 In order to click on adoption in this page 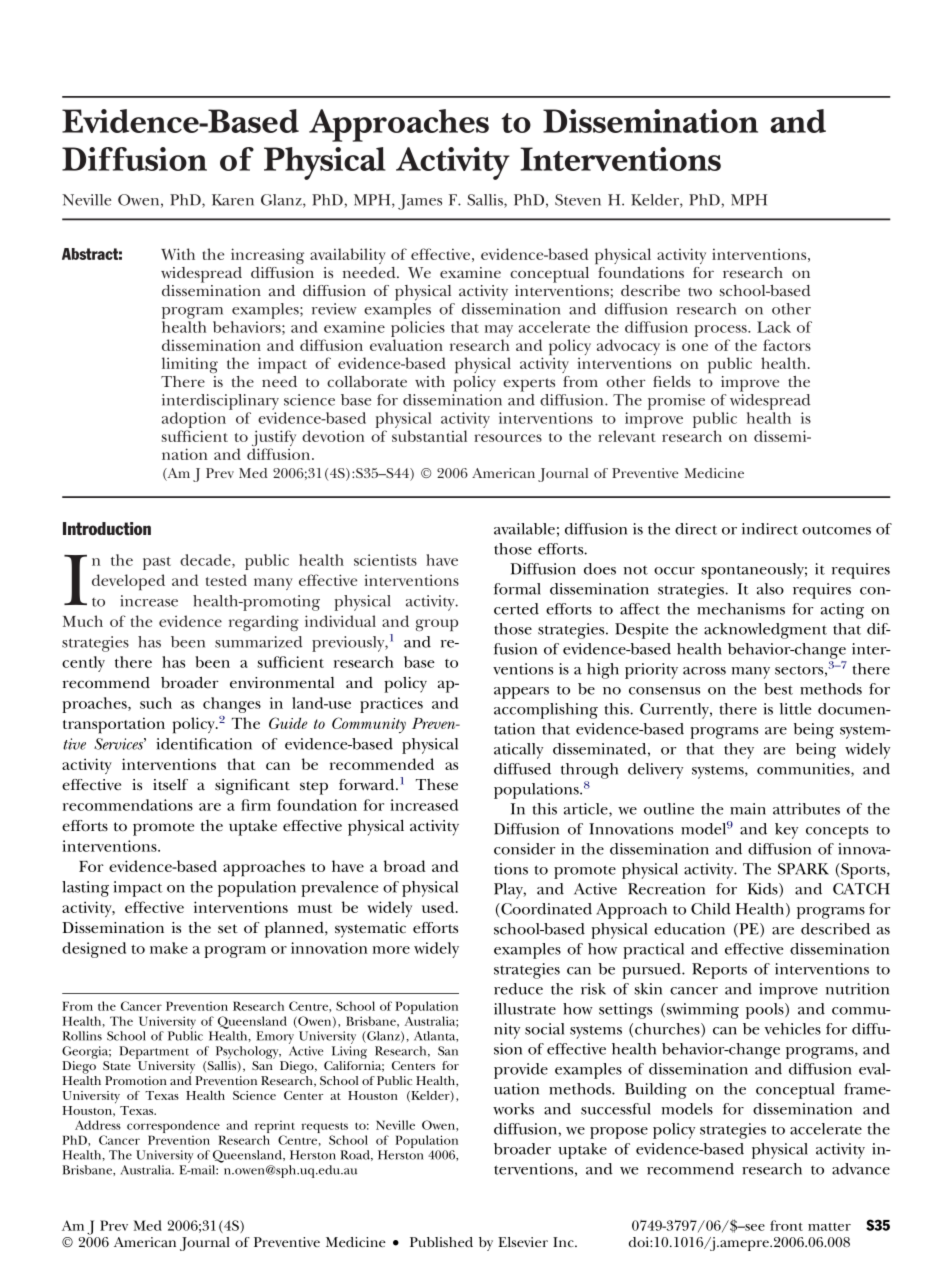, I will do `click(194, 421)`.
